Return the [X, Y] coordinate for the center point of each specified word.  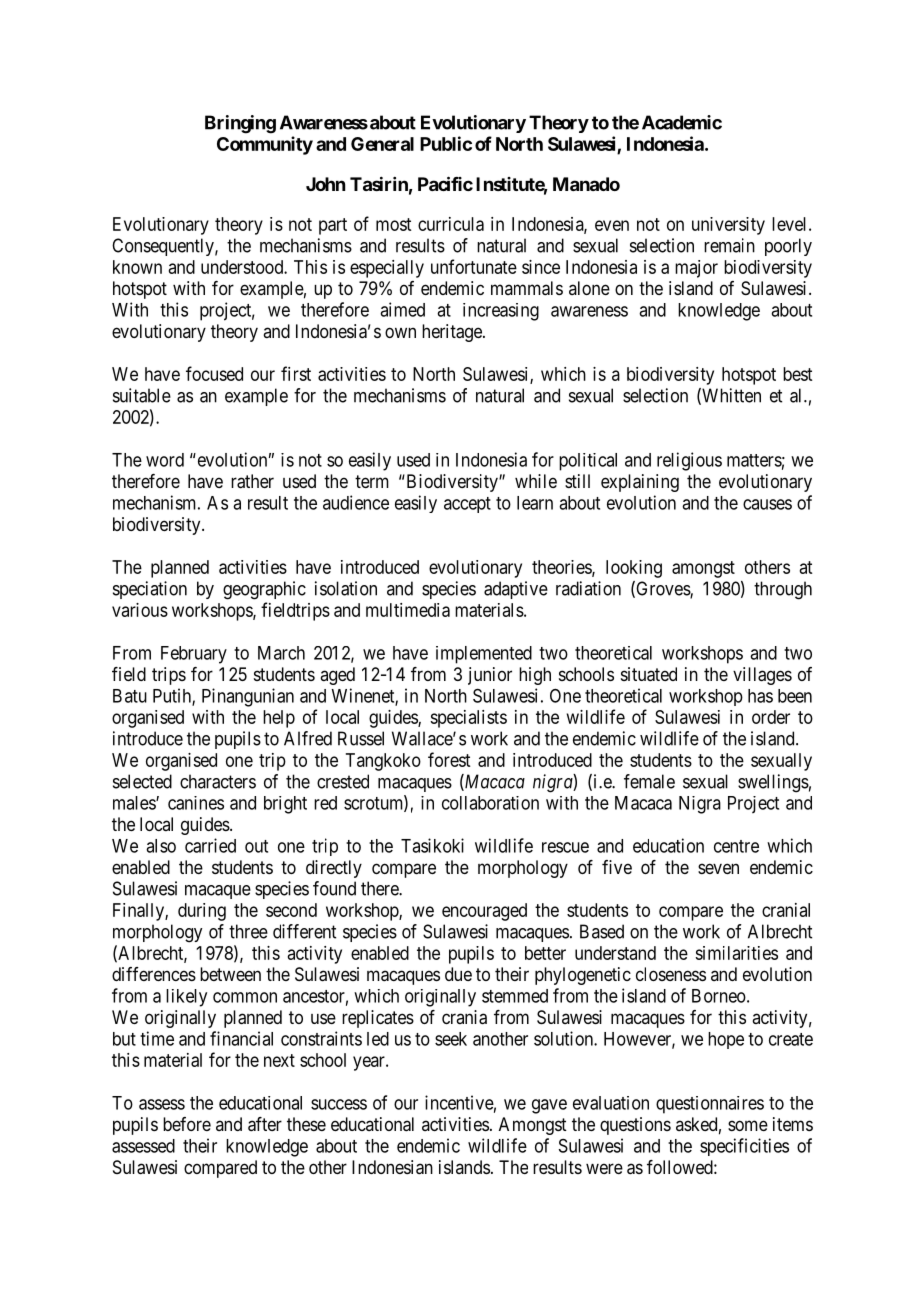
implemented [484, 655]
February [194, 655]
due [458, 974]
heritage [453, 333]
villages [762, 676]
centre [736, 846]
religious [689, 461]
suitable [142, 395]
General [382, 144]
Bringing [240, 124]
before [187, 1124]
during [202, 912]
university [728, 226]
